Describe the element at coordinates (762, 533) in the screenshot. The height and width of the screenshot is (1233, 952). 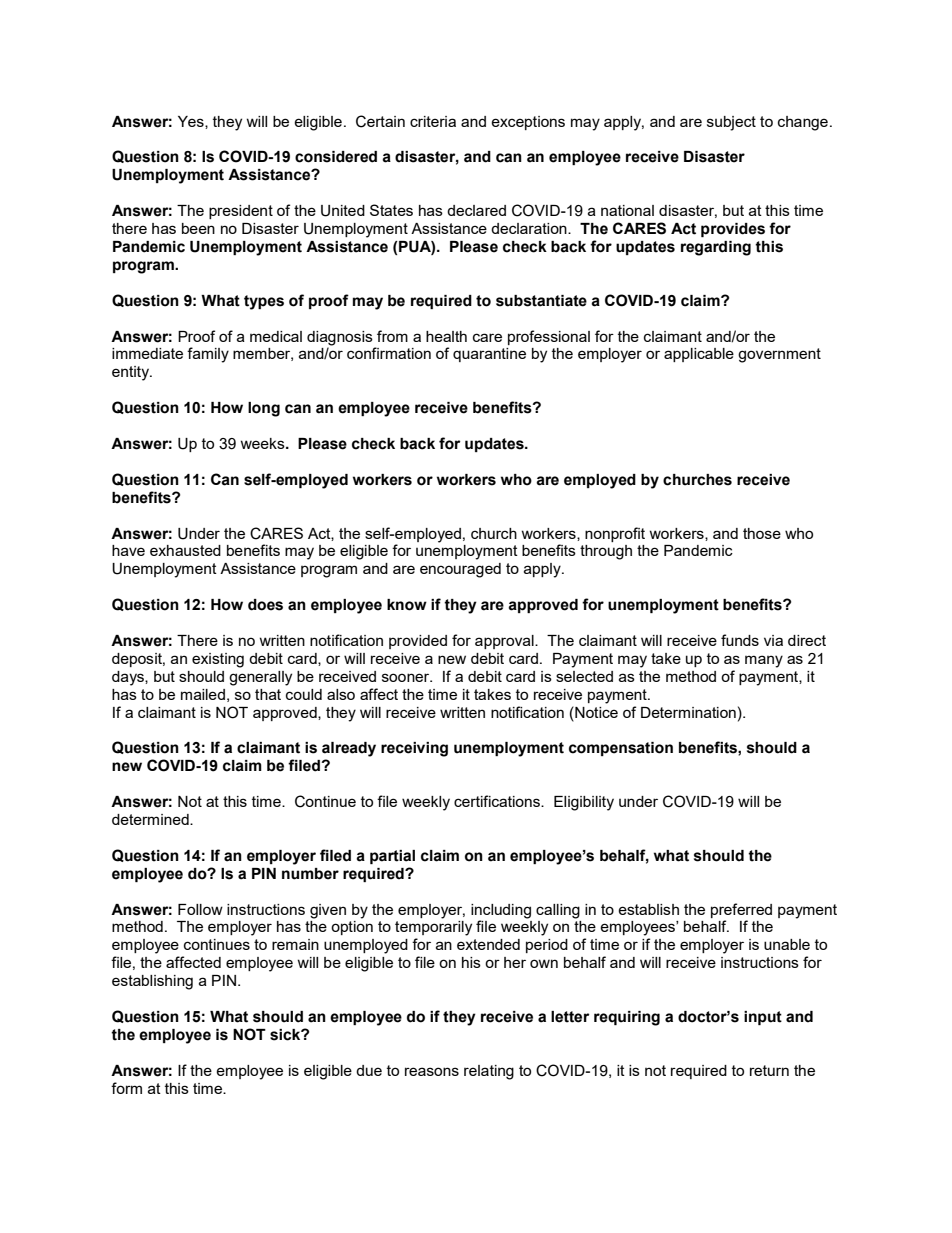
I see `those` at that location.
